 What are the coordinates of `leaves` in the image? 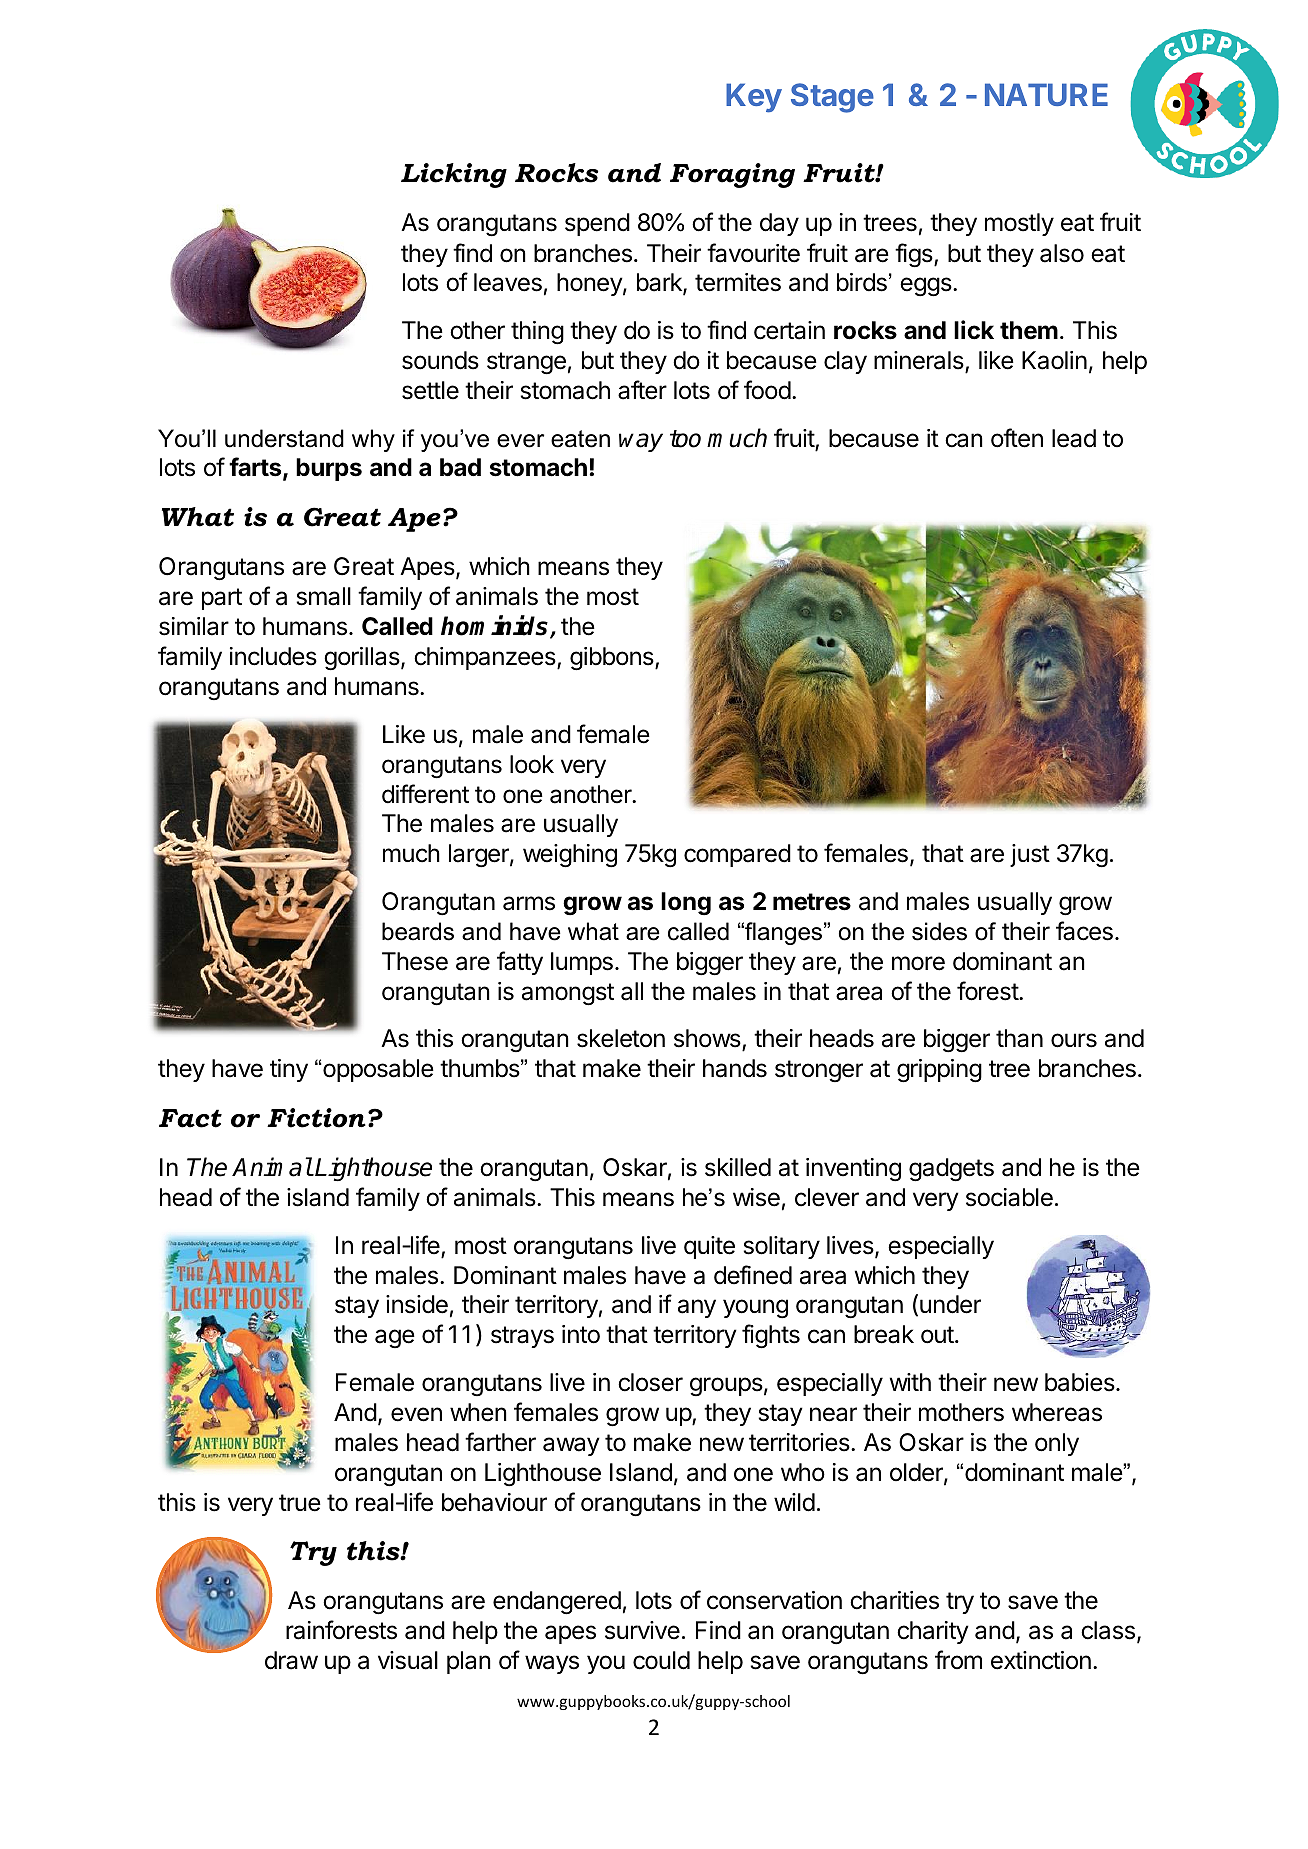 It's located at (508, 282).
